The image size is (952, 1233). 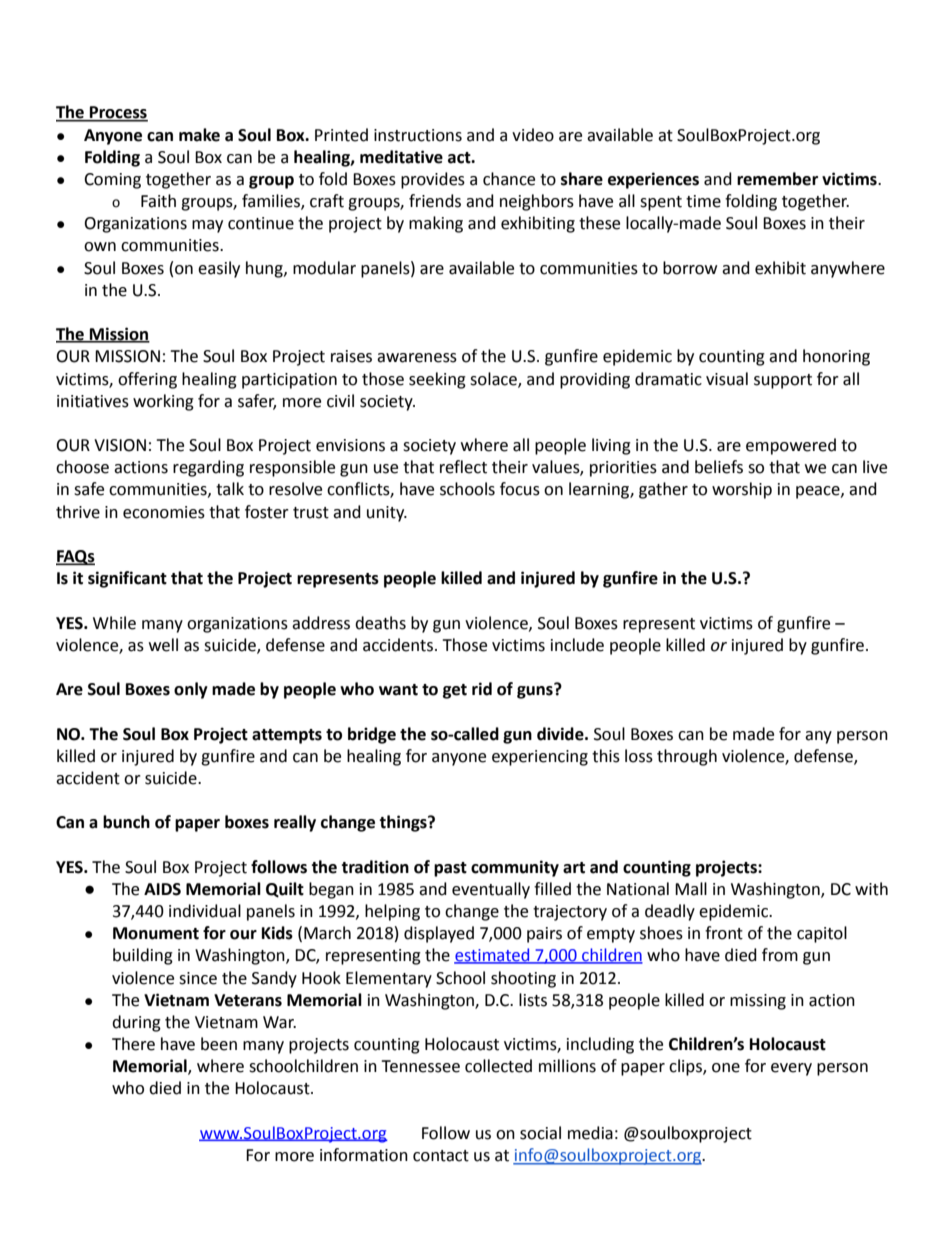 What do you see at coordinates (133, 1044) in the page?
I see `There` at bounding box center [133, 1044].
